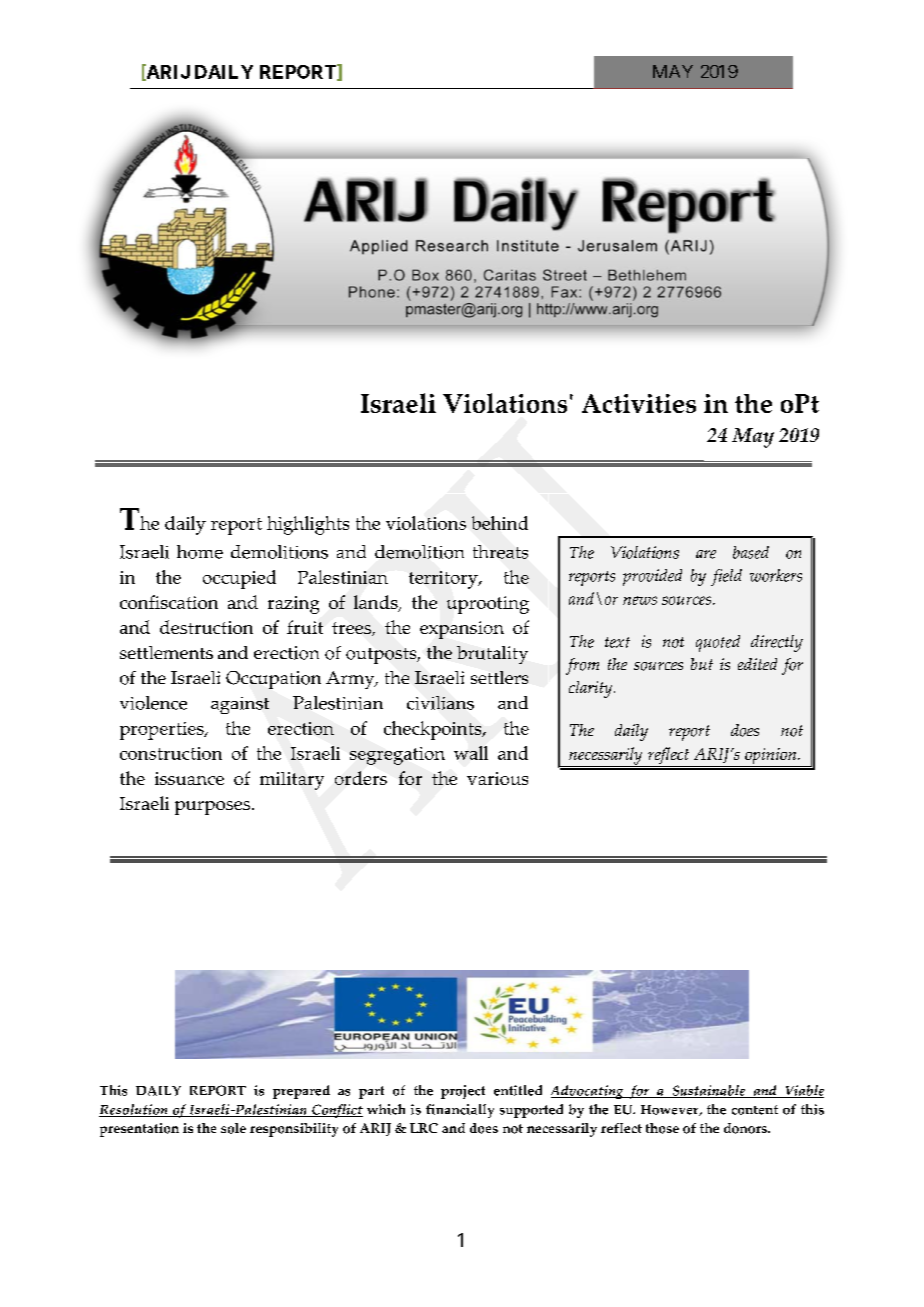 This page has width=924, height=1307. Describe the element at coordinates (639, 403) in the page. I see `Activities` at that location.
